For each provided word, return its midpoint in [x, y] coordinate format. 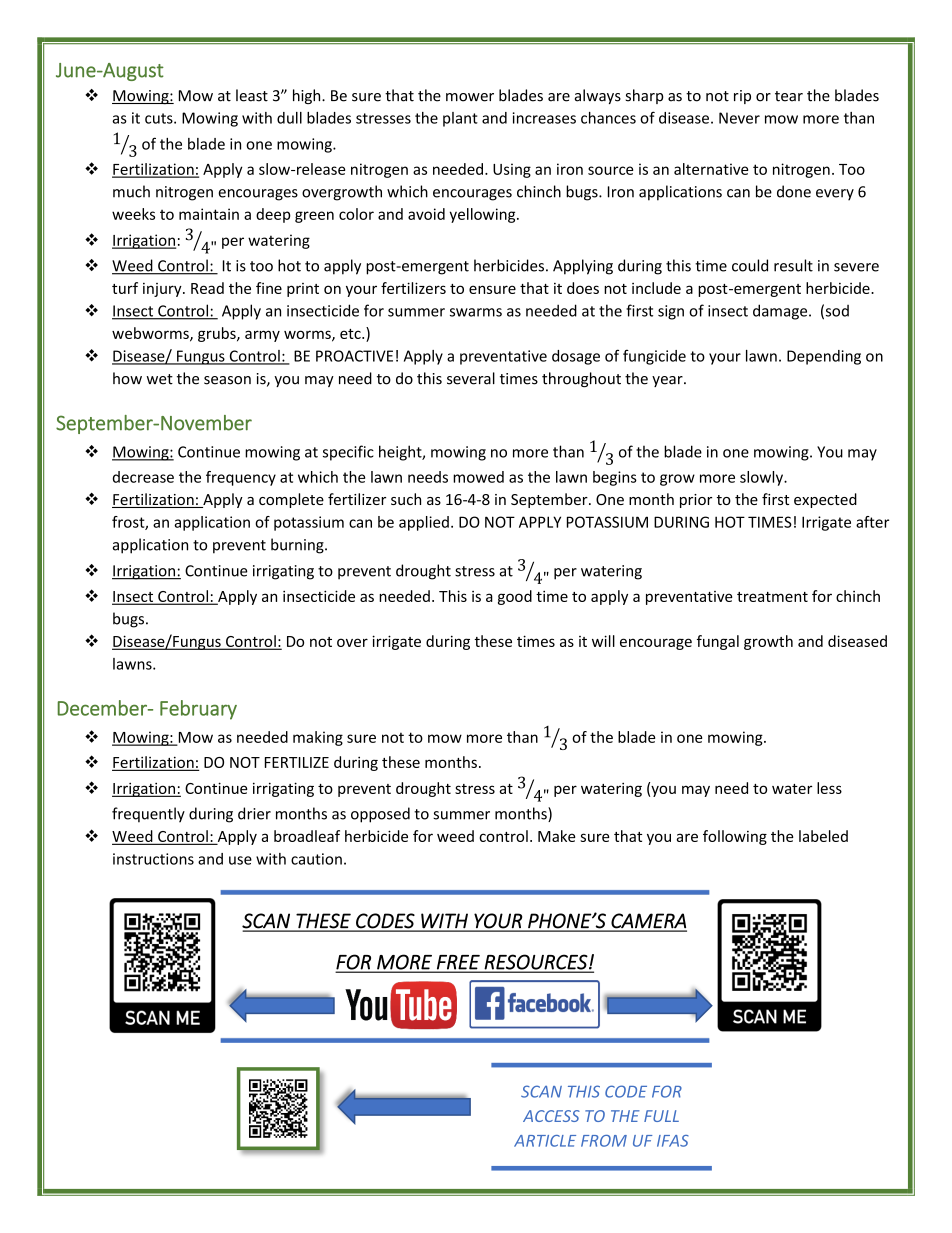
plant [460, 119]
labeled [823, 836]
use [240, 860]
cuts [160, 118]
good [515, 597]
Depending [824, 357]
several [471, 378]
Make [557, 836]
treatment [772, 597]
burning [298, 546]
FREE [458, 963]
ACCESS [551, 1116]
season [227, 380]
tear [789, 96]
